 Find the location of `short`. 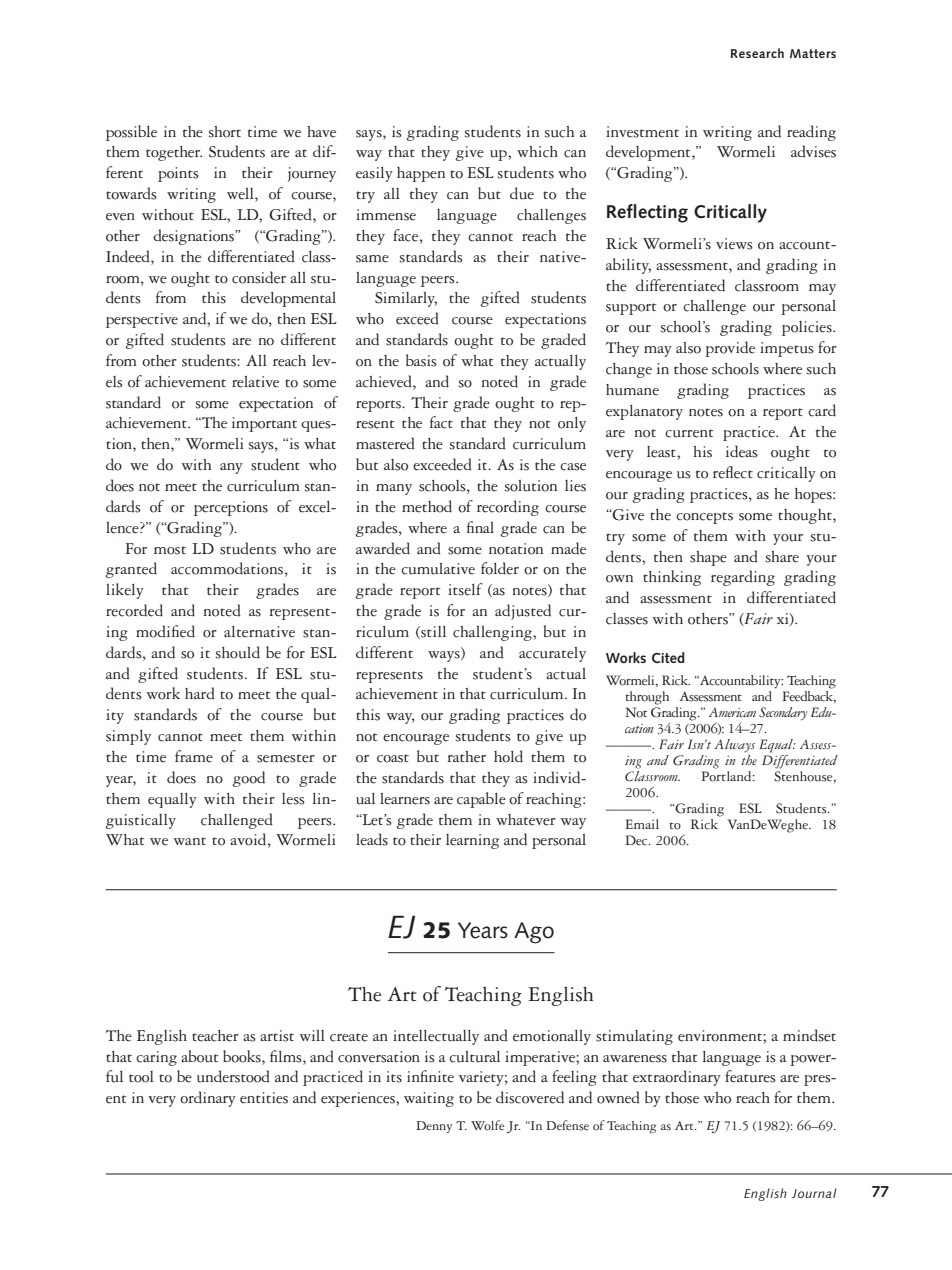

short is located at coordinates (225, 132).
